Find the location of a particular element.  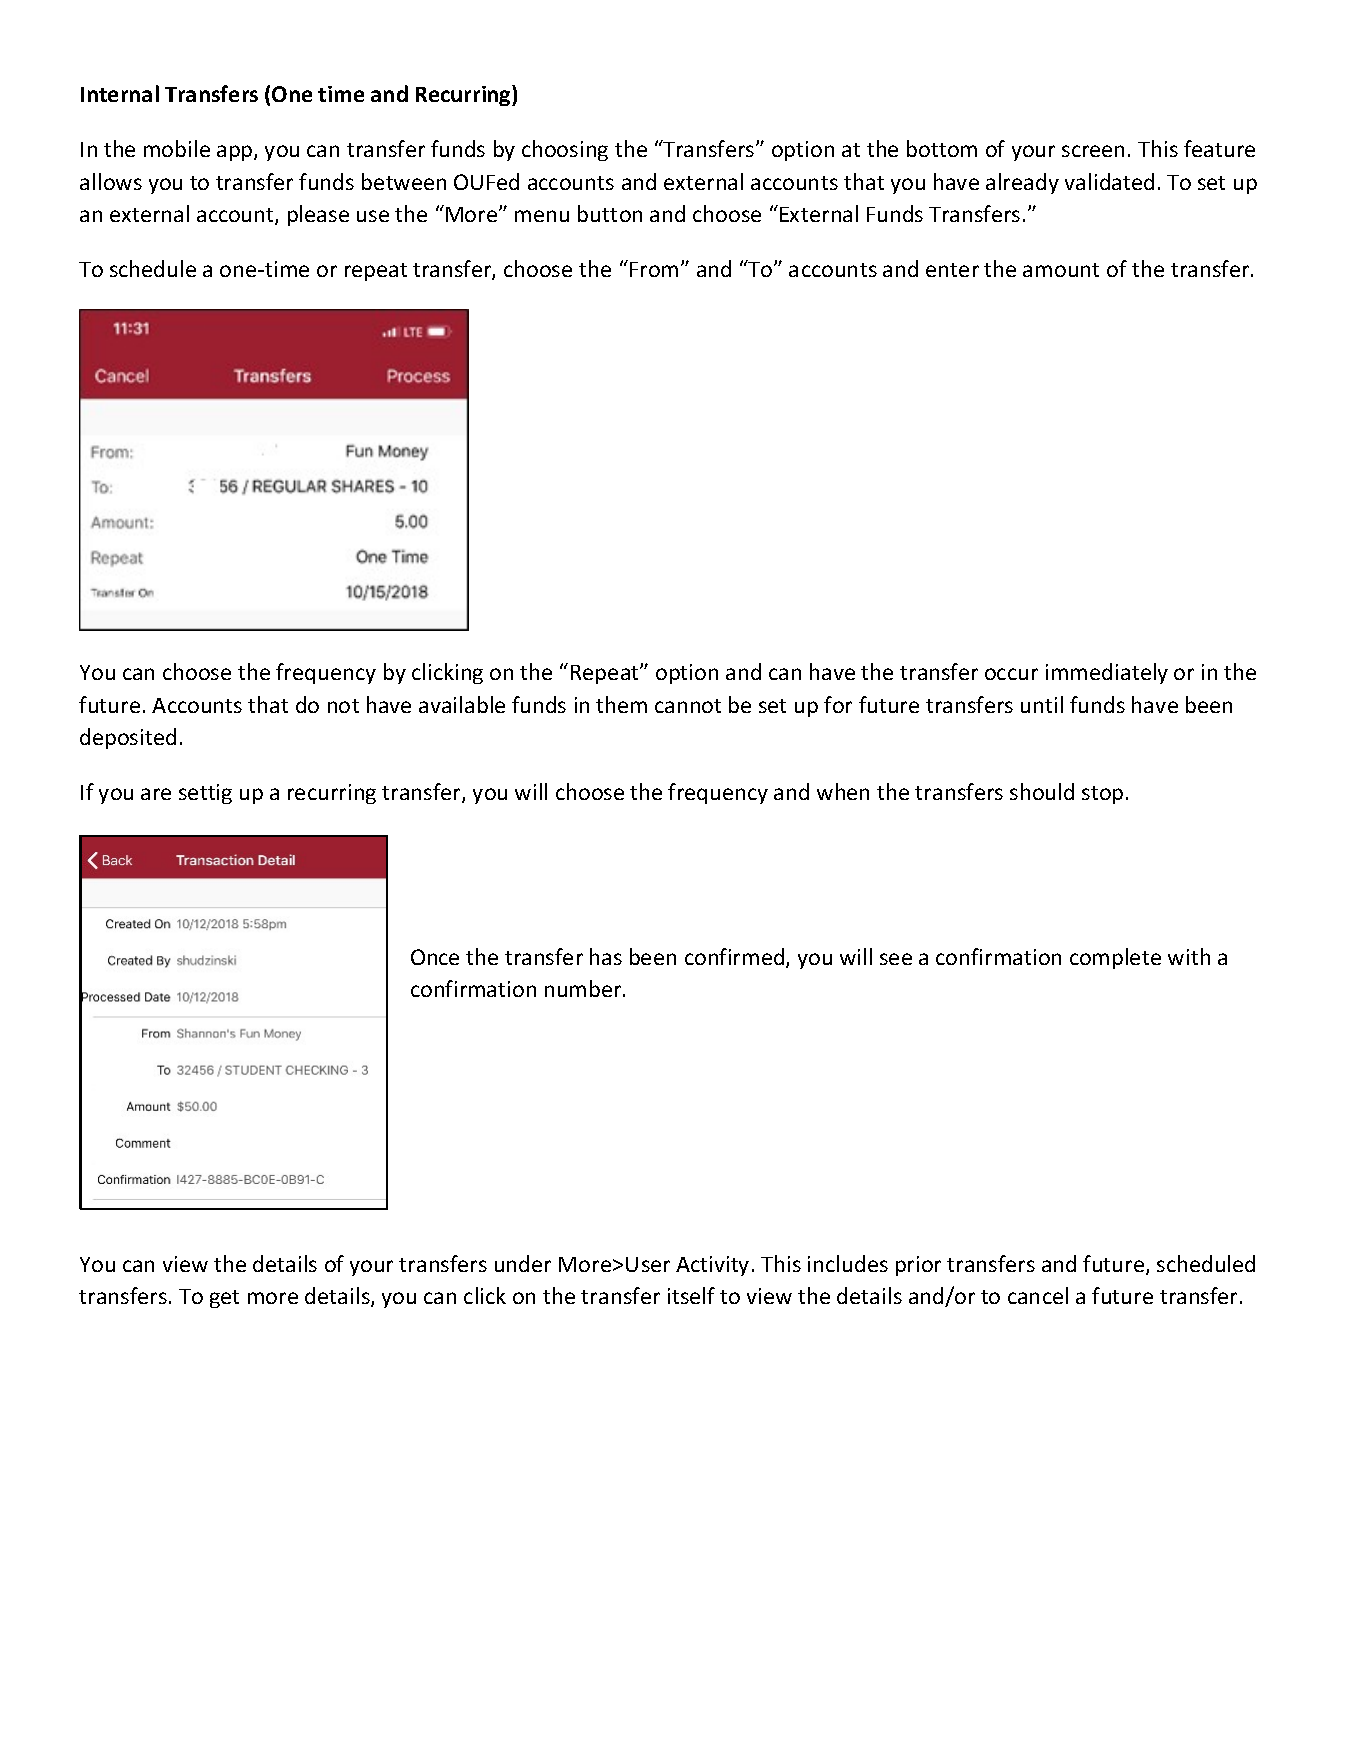

immediately is located at coordinates (1107, 673).
